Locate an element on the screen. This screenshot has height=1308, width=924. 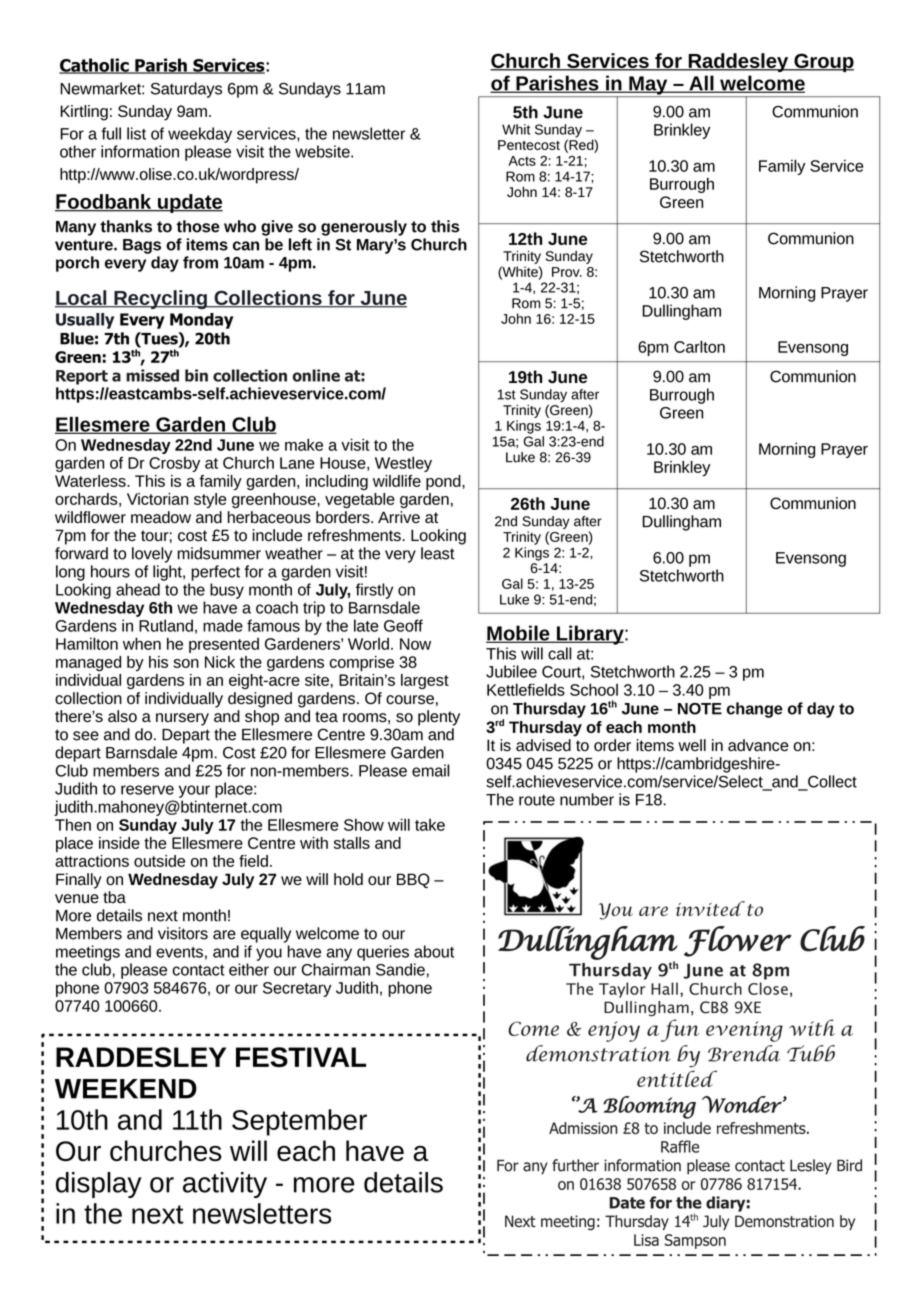
Saturdays is located at coordinates (186, 90).
